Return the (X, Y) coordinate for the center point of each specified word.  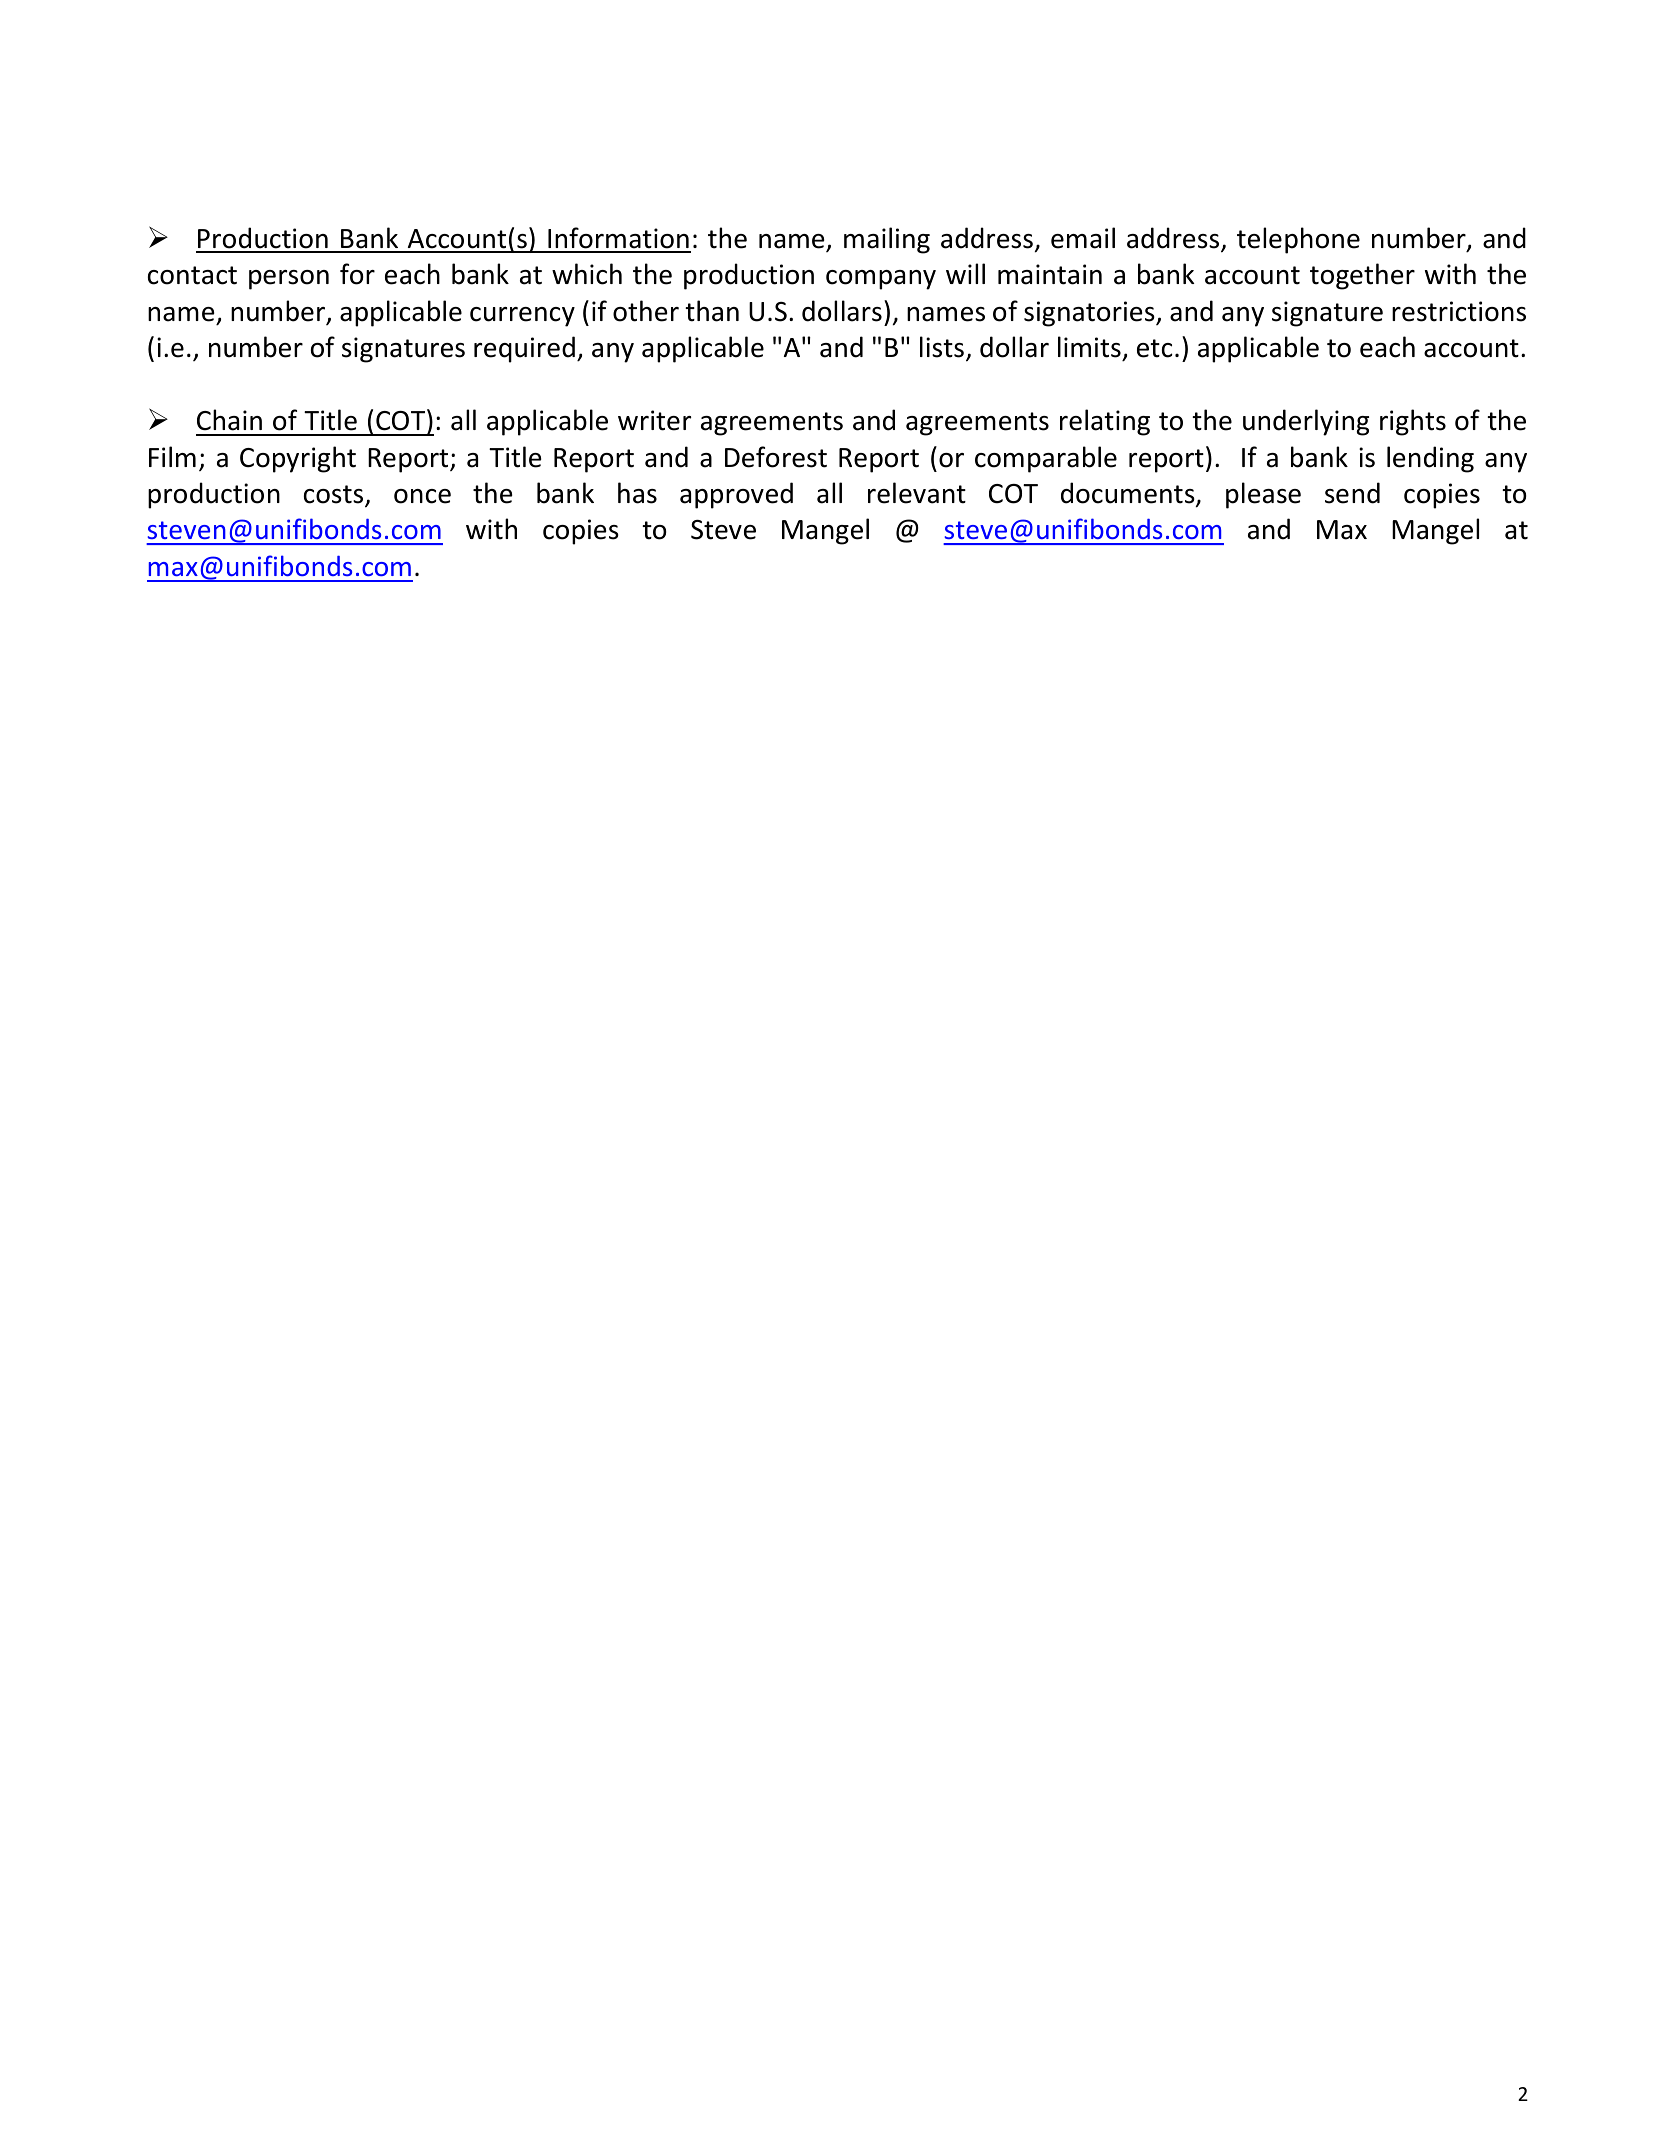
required (524, 349)
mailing (887, 240)
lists (942, 347)
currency (522, 317)
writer (654, 420)
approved (736, 495)
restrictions (1459, 311)
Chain (229, 420)
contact (192, 275)
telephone (1298, 240)
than (712, 311)
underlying (1306, 422)
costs (335, 495)
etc (1154, 348)
